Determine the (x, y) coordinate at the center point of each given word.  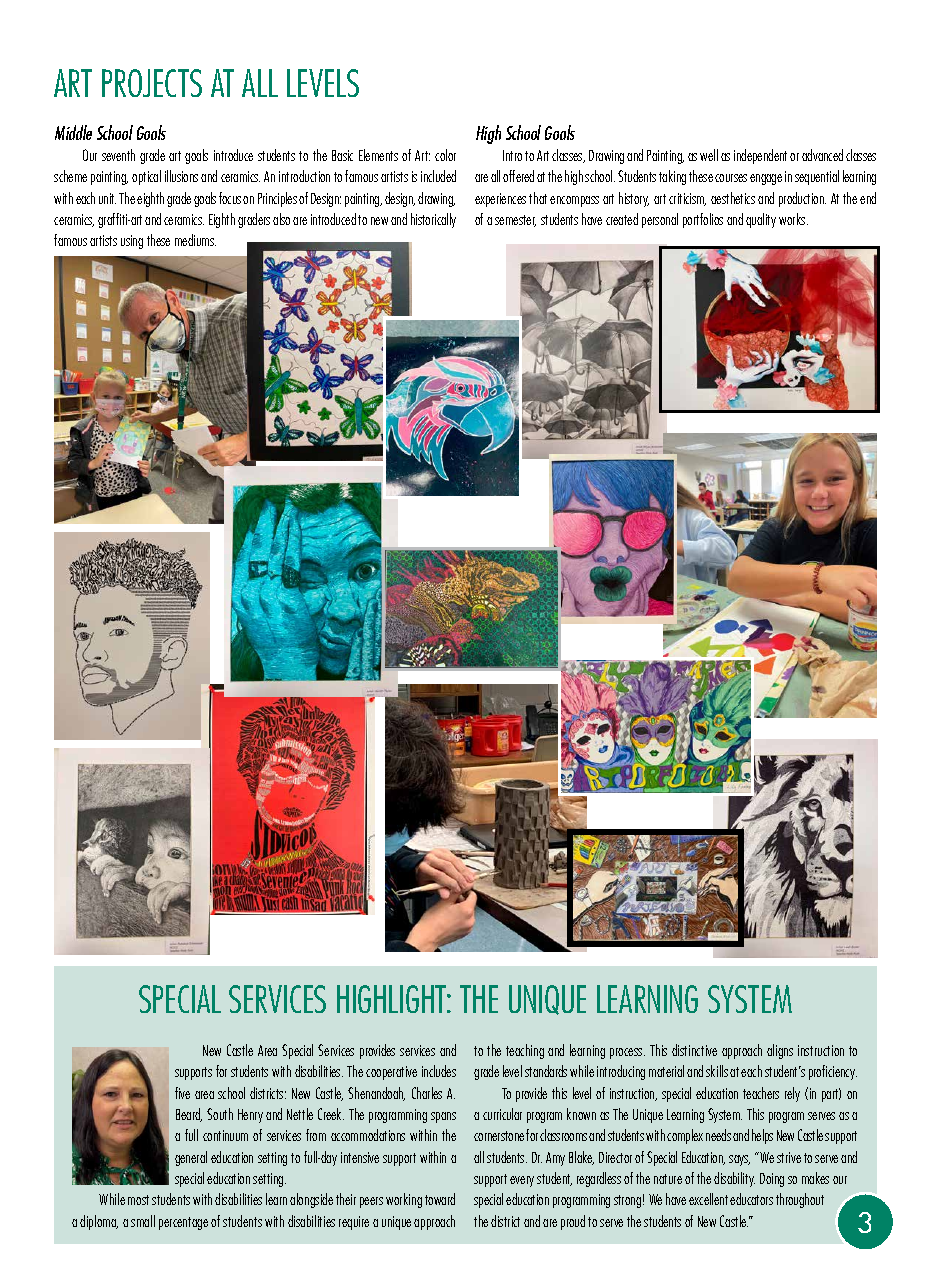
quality (761, 220)
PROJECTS (152, 83)
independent (760, 156)
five (182, 1093)
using (132, 242)
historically (433, 220)
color (445, 155)
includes (439, 1071)
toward (440, 1199)
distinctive (694, 1050)
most (138, 1200)
